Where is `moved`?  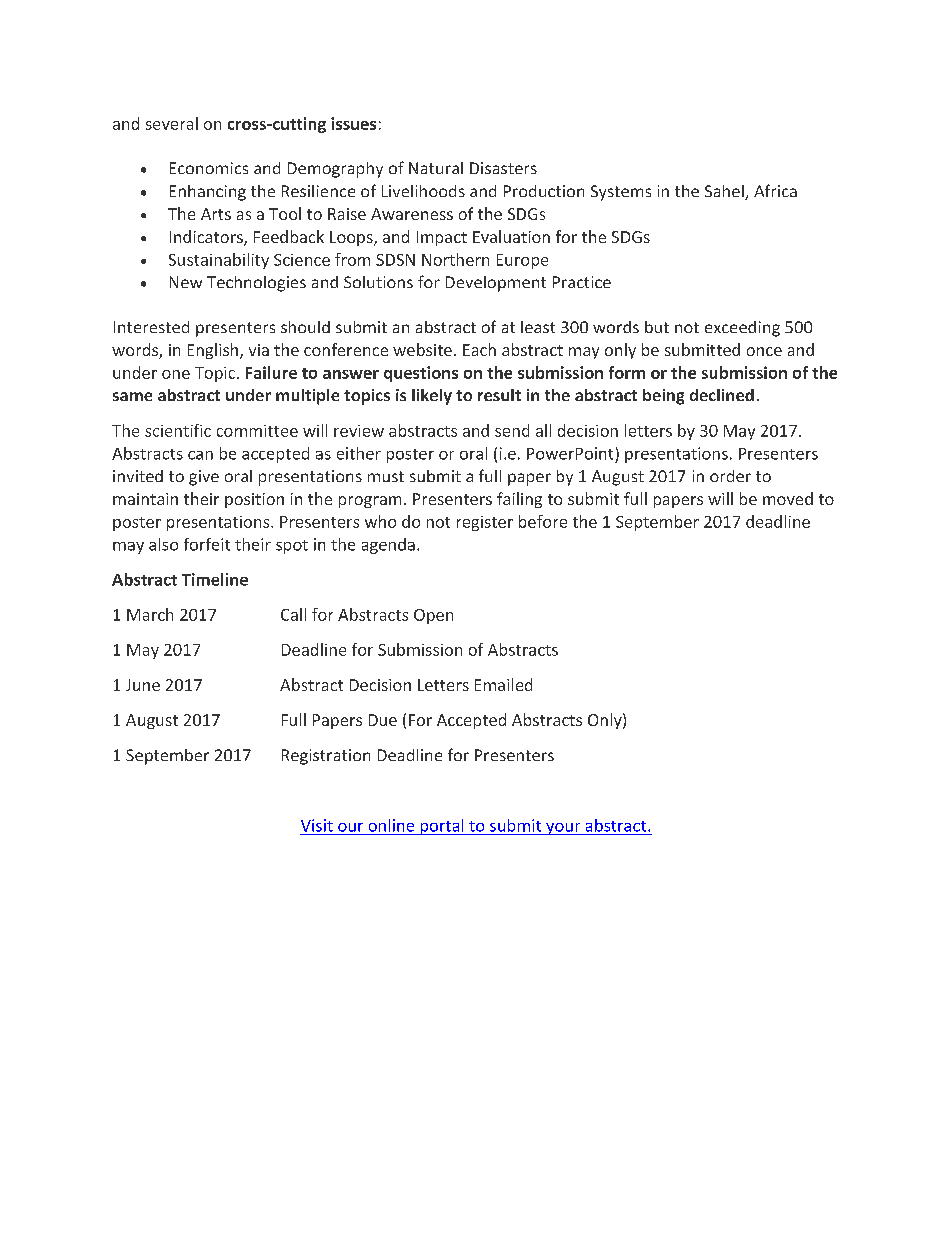 moved is located at coordinates (788, 498).
